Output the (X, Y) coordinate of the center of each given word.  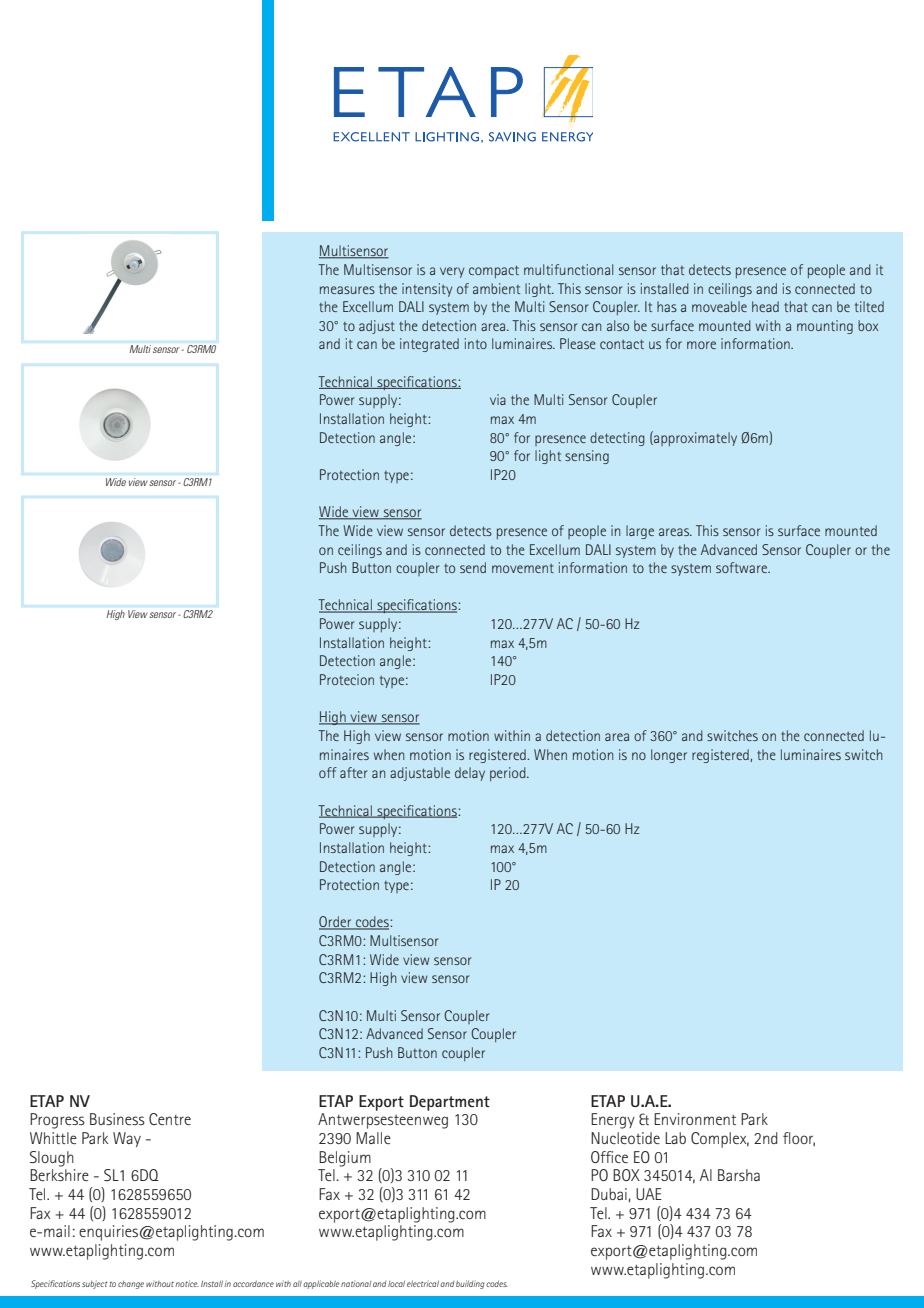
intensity (427, 290)
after (354, 772)
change (131, 1284)
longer (669, 756)
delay (470, 774)
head (765, 306)
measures (347, 290)
